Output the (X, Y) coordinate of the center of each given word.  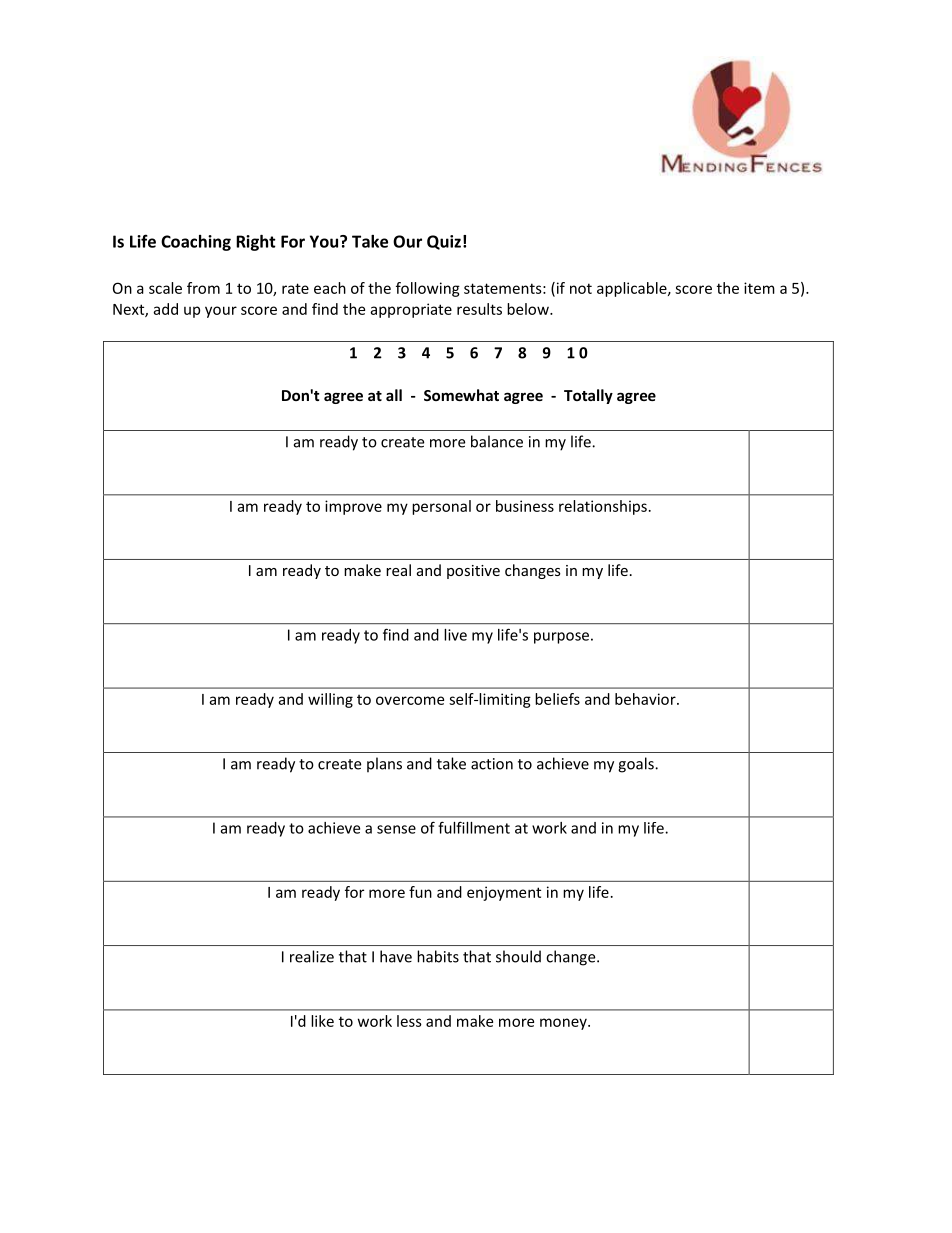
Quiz (444, 242)
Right (256, 243)
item (759, 288)
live (455, 635)
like (322, 1021)
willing (330, 700)
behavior (646, 699)
